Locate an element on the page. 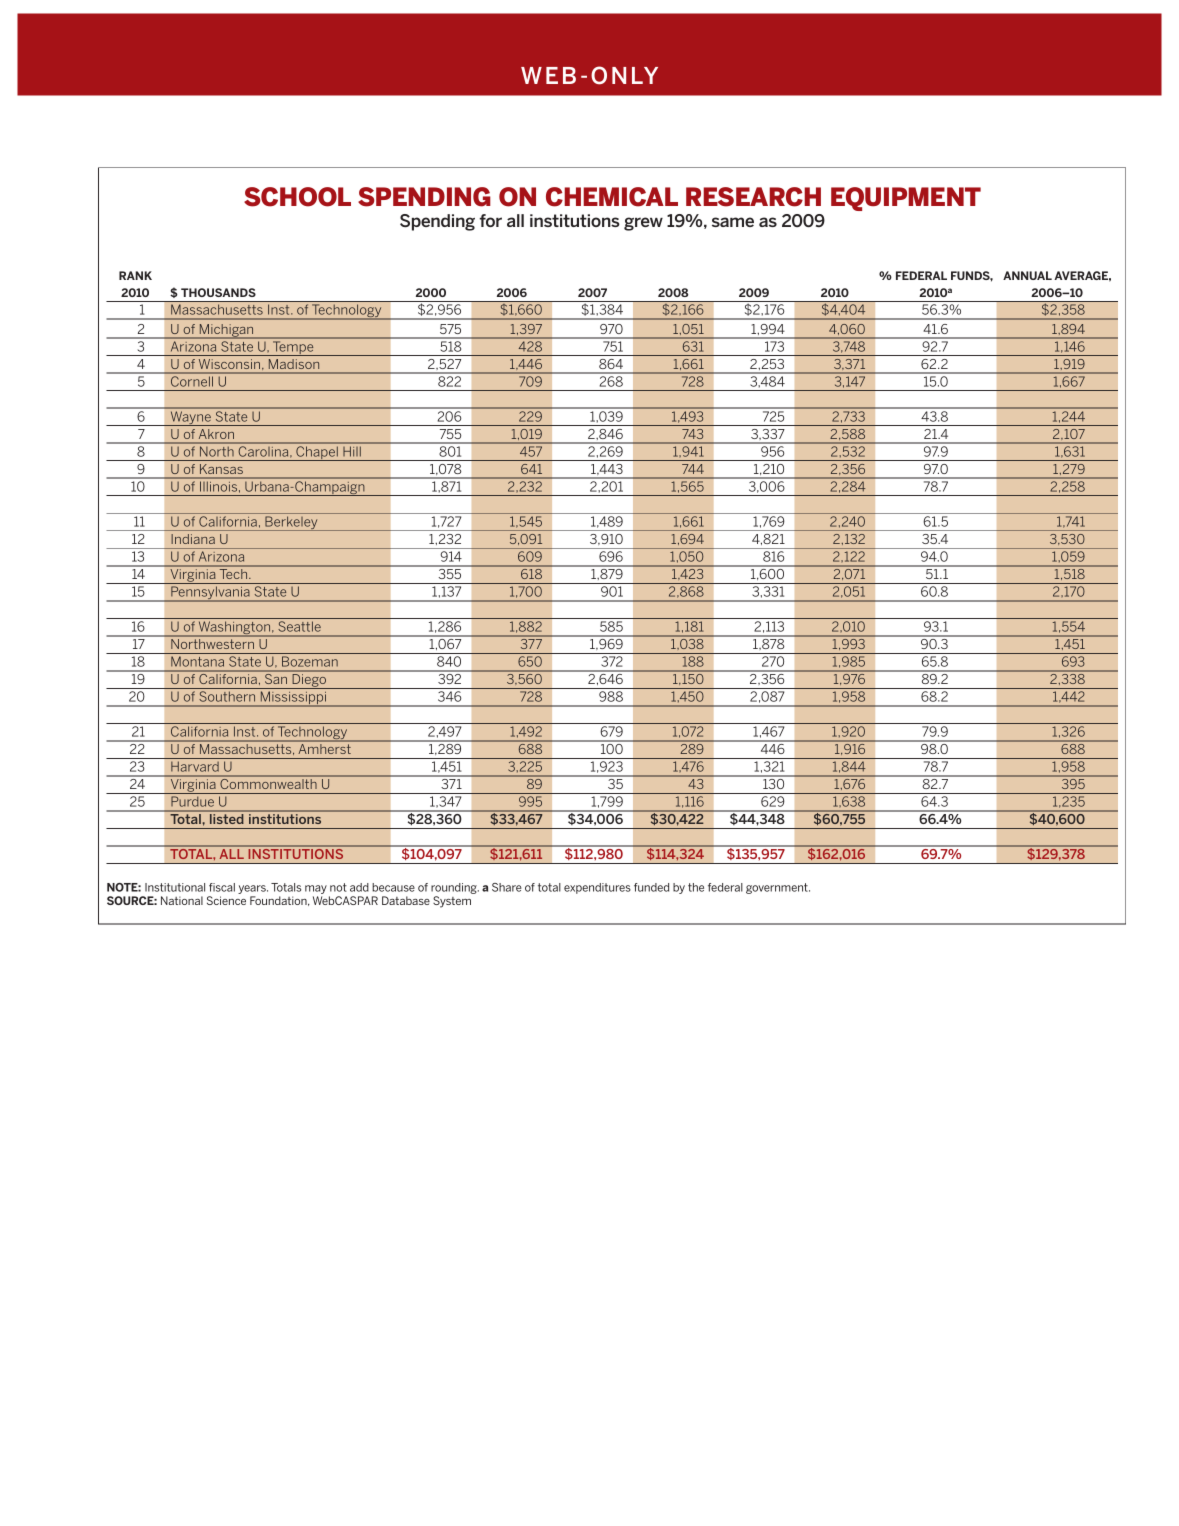 Image resolution: width=1179 pixels, height=1526 pixels. EQUIPMENT is located at coordinates (906, 199).
